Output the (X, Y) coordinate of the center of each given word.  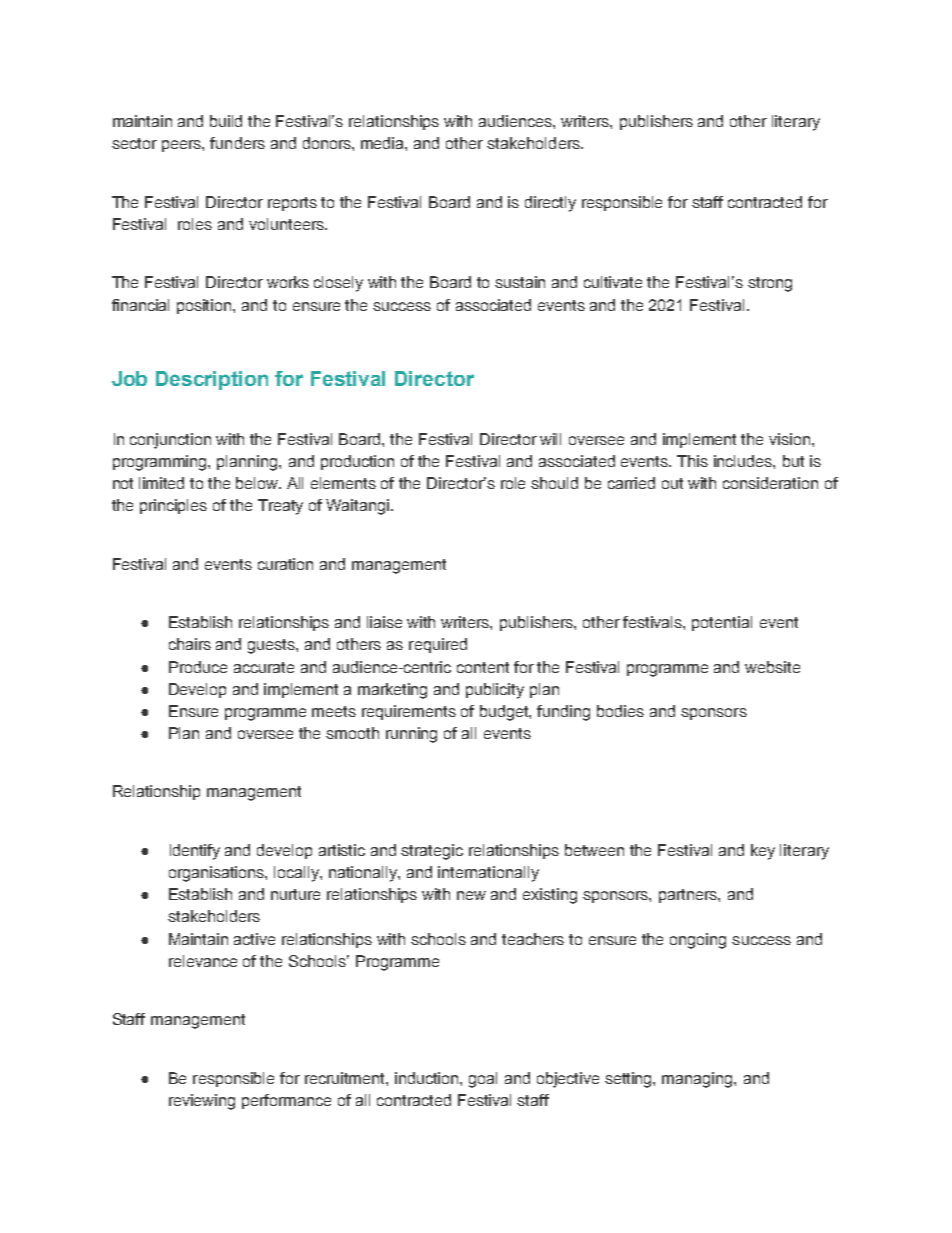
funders (237, 143)
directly (550, 204)
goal (483, 1080)
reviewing (202, 1102)
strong (770, 284)
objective (568, 1080)
